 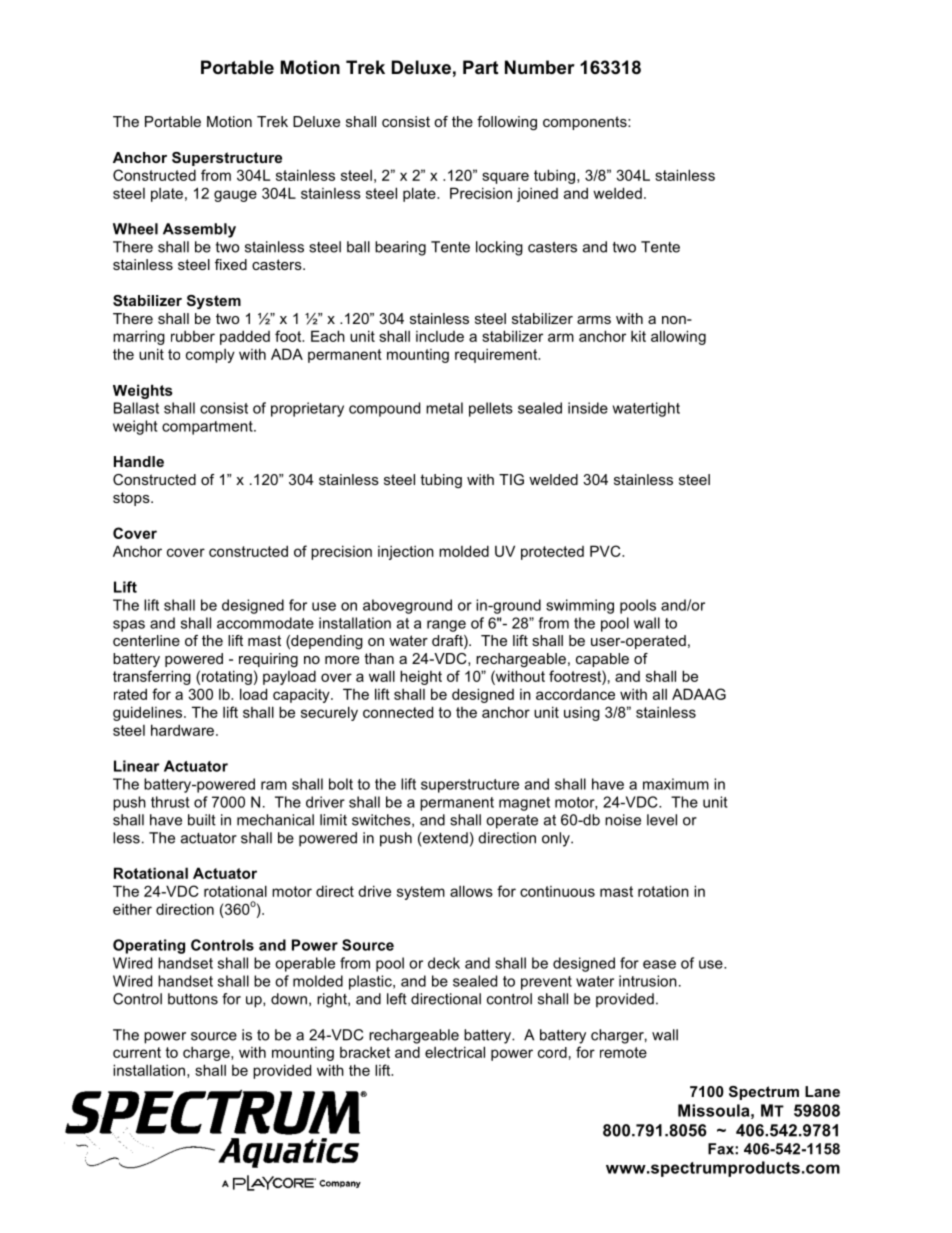 I want to click on gauge, so click(x=235, y=196).
